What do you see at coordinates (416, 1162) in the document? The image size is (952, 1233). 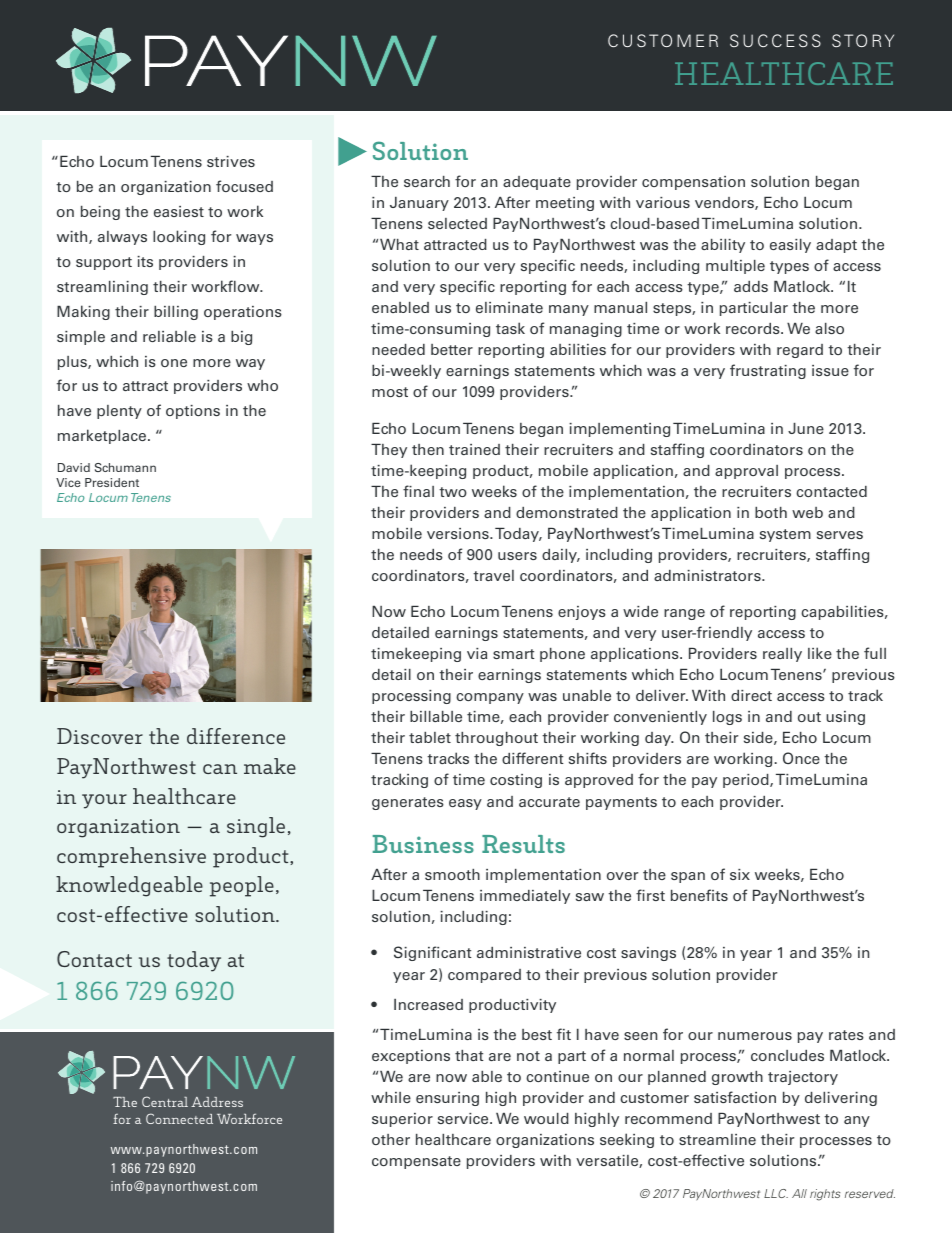 I see `compensate` at bounding box center [416, 1162].
